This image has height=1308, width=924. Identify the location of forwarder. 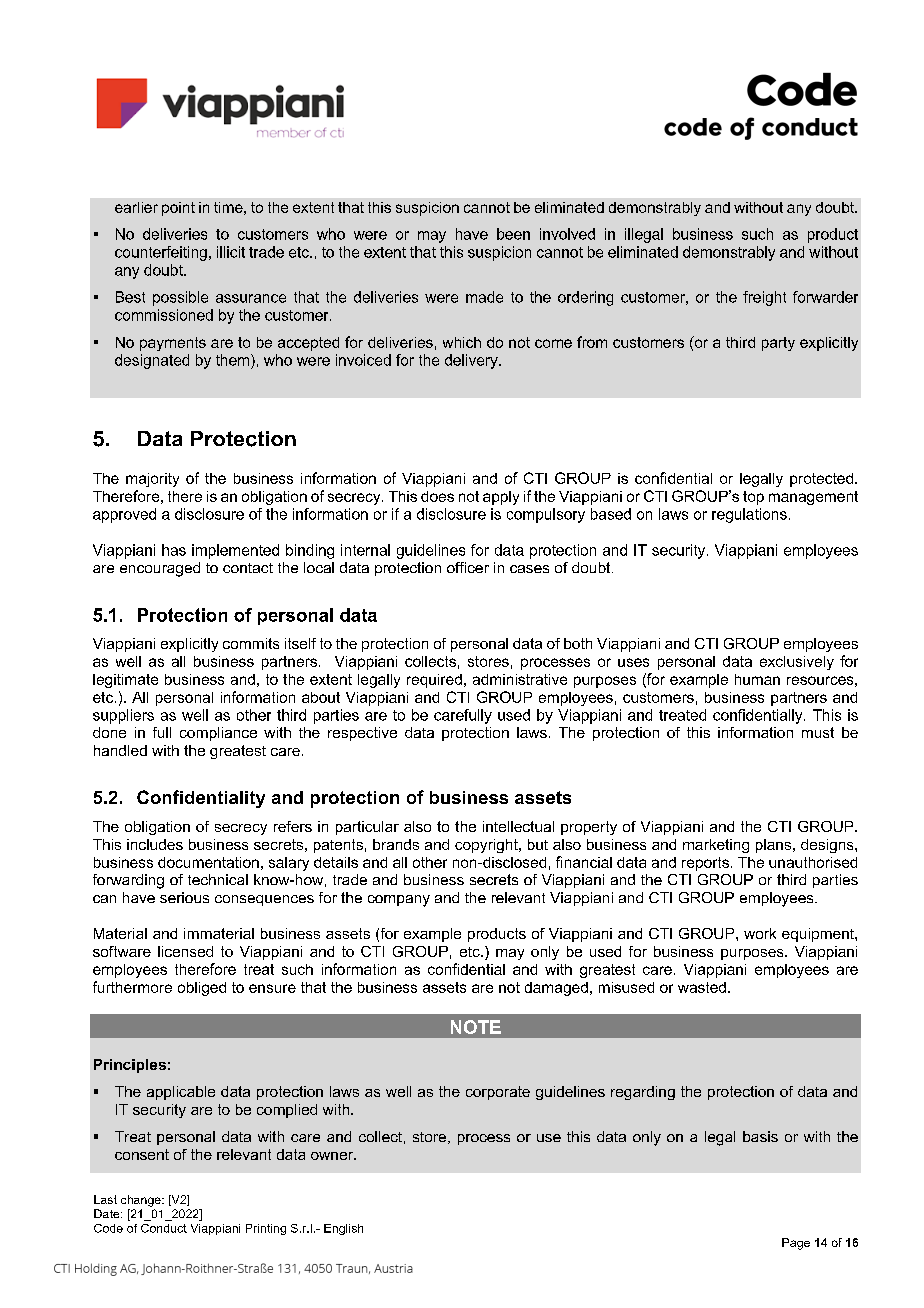
(825, 297).
